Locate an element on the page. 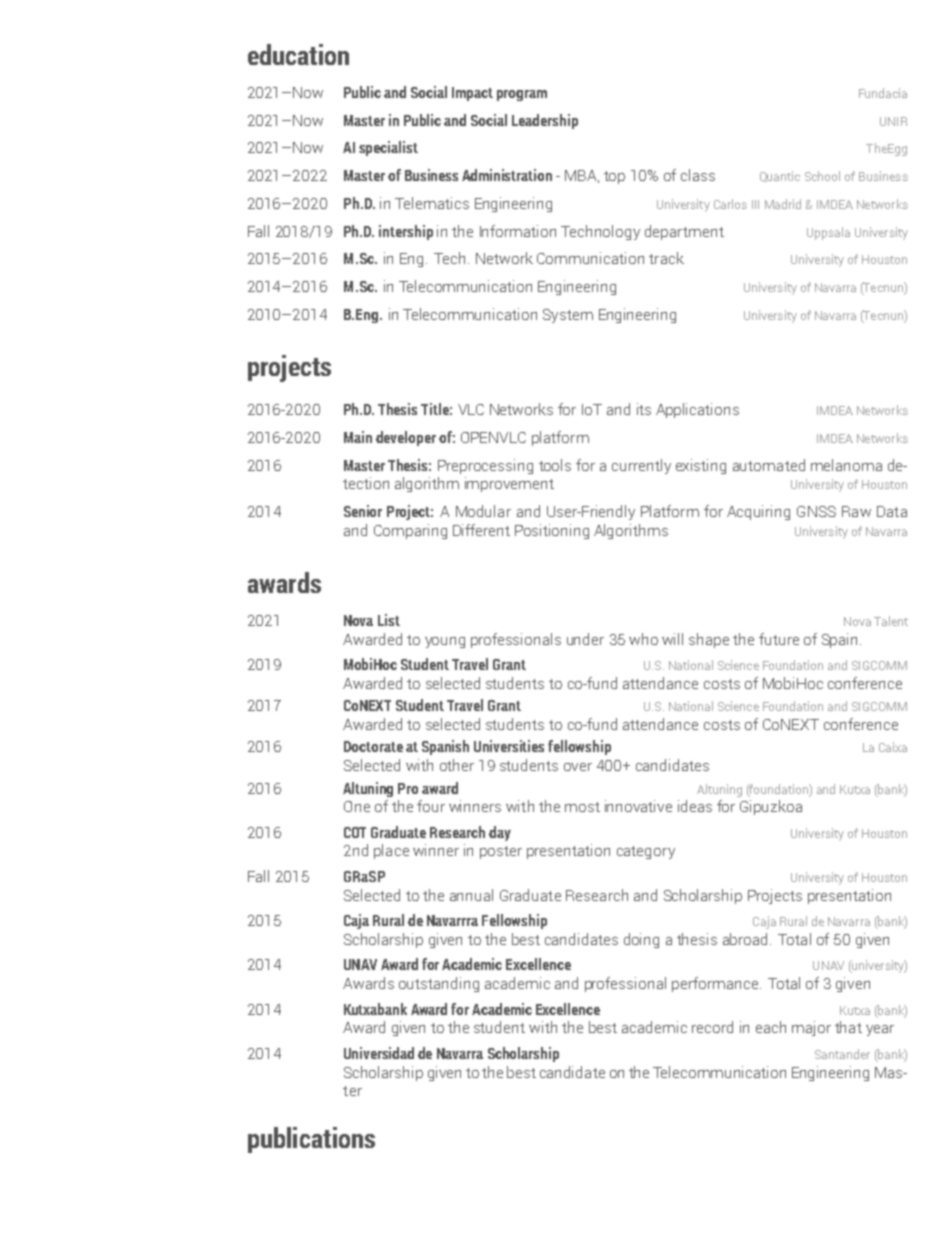 This document has width=952, height=1233. Leadership is located at coordinates (545, 121).
